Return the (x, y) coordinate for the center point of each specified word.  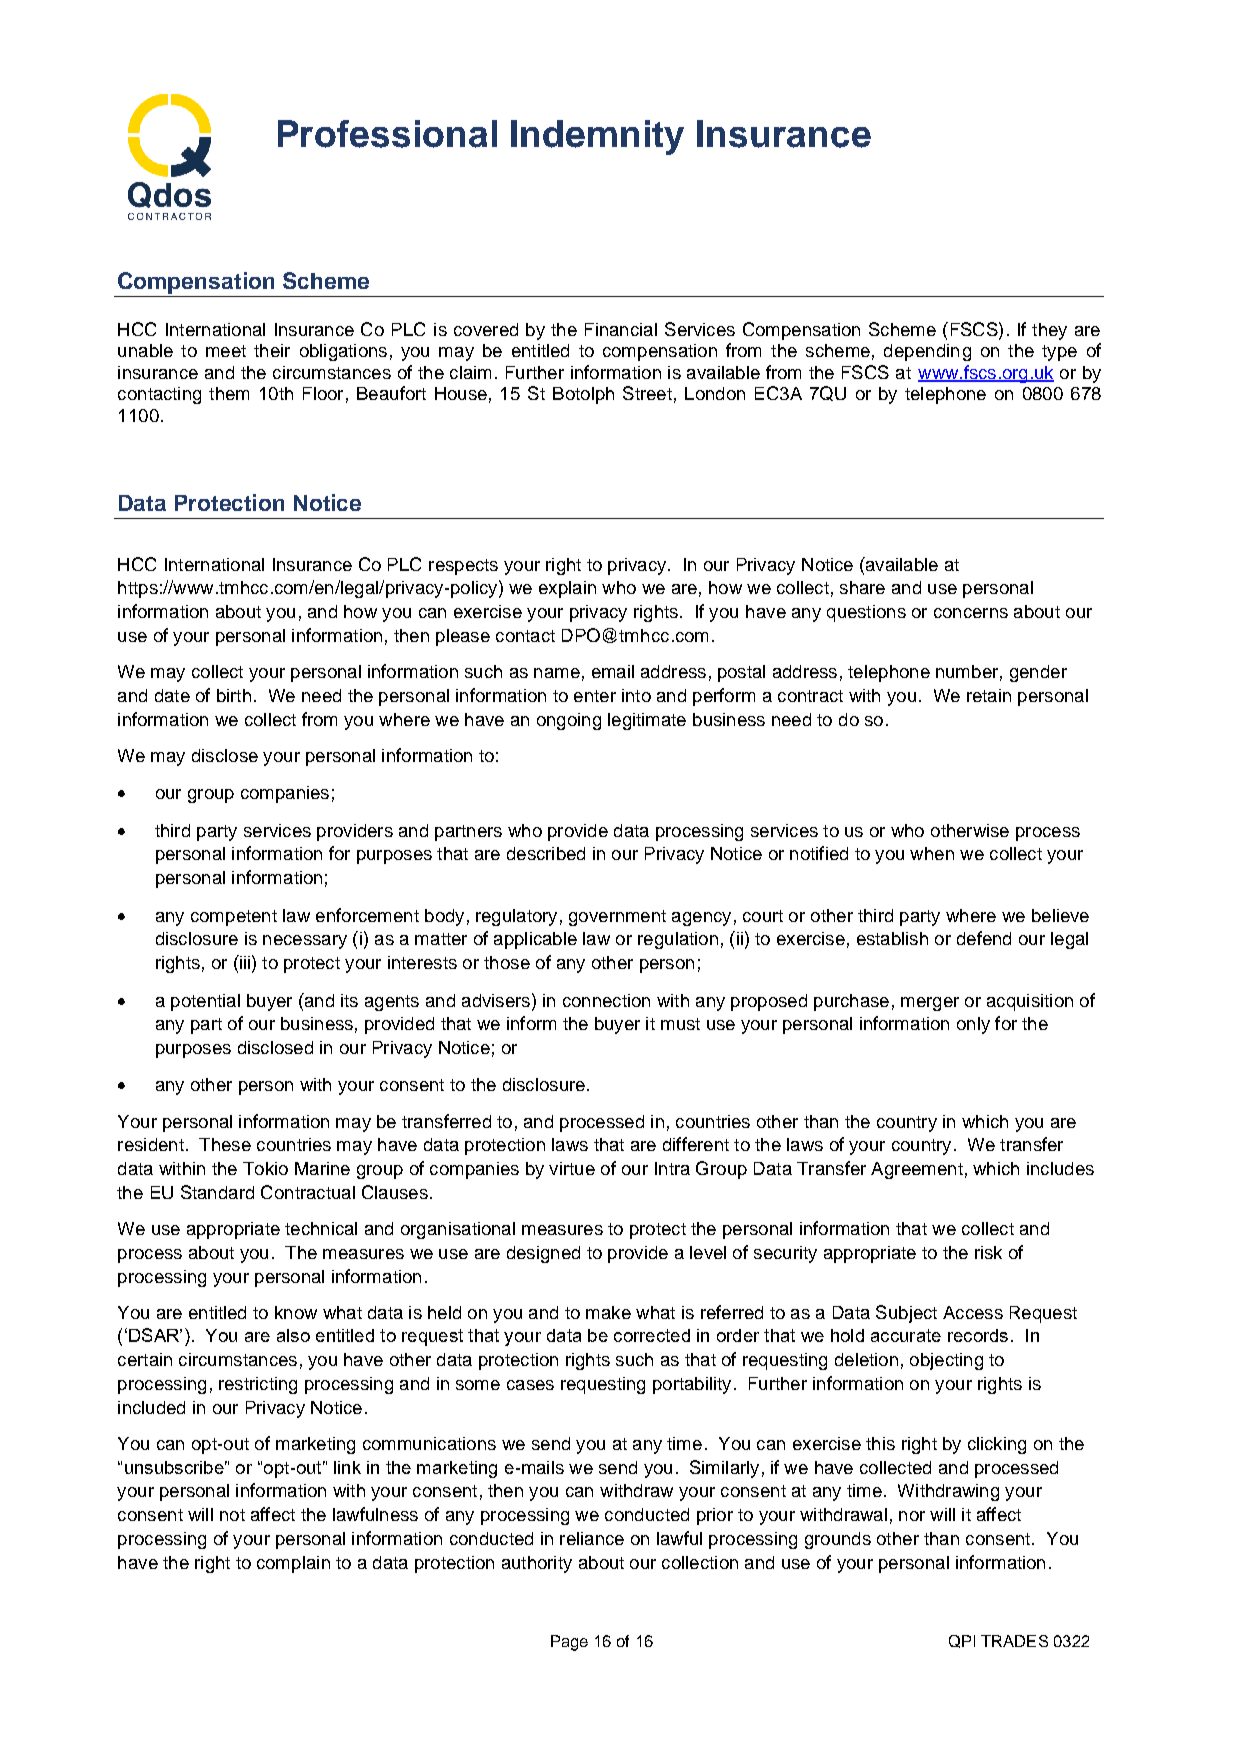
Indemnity (597, 137)
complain (293, 1564)
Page (569, 1643)
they (1049, 331)
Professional (387, 134)
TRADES (1014, 1641)
